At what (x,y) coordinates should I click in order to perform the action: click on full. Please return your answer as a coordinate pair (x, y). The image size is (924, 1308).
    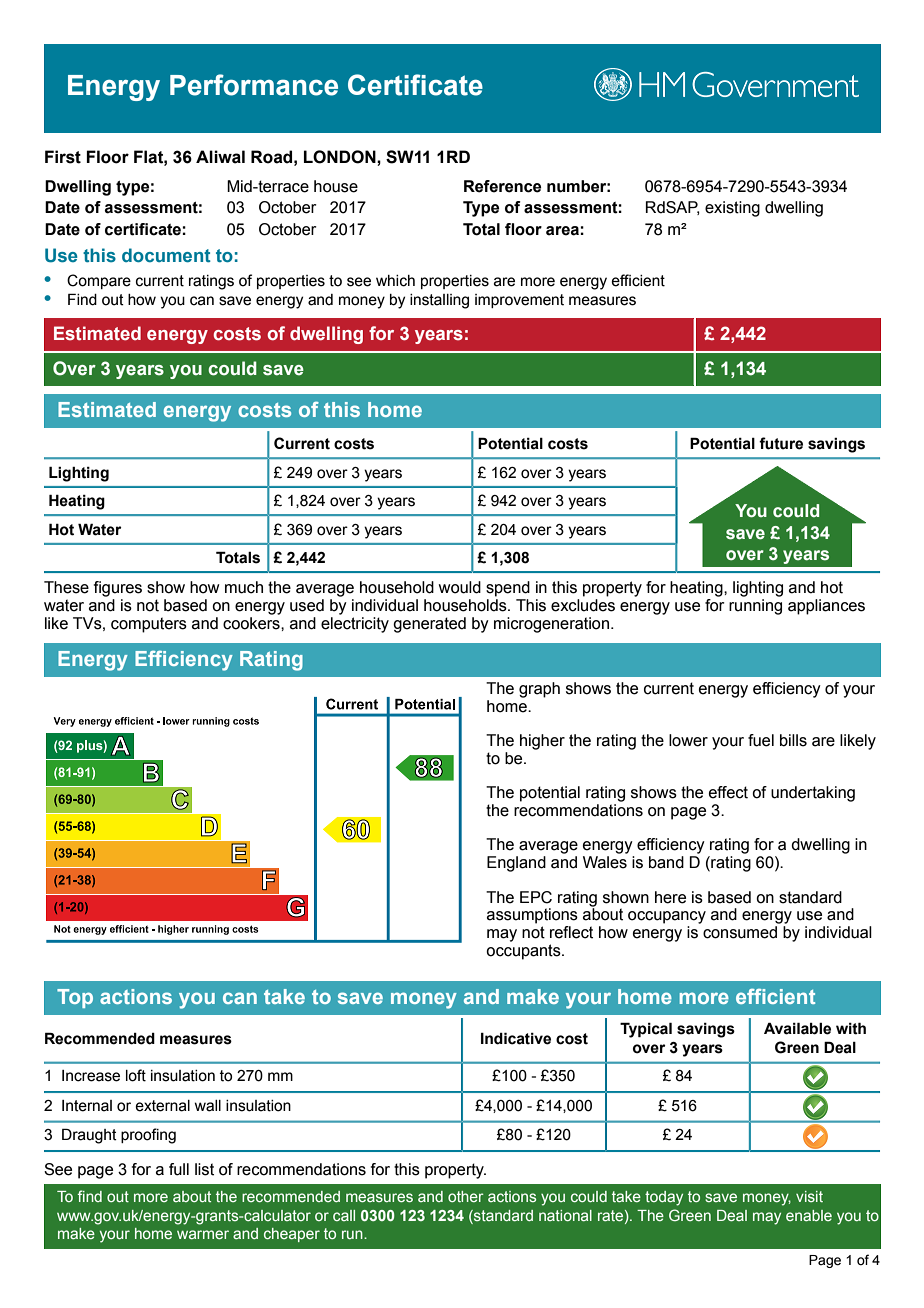
    Looking at the image, I should click on (179, 1169).
